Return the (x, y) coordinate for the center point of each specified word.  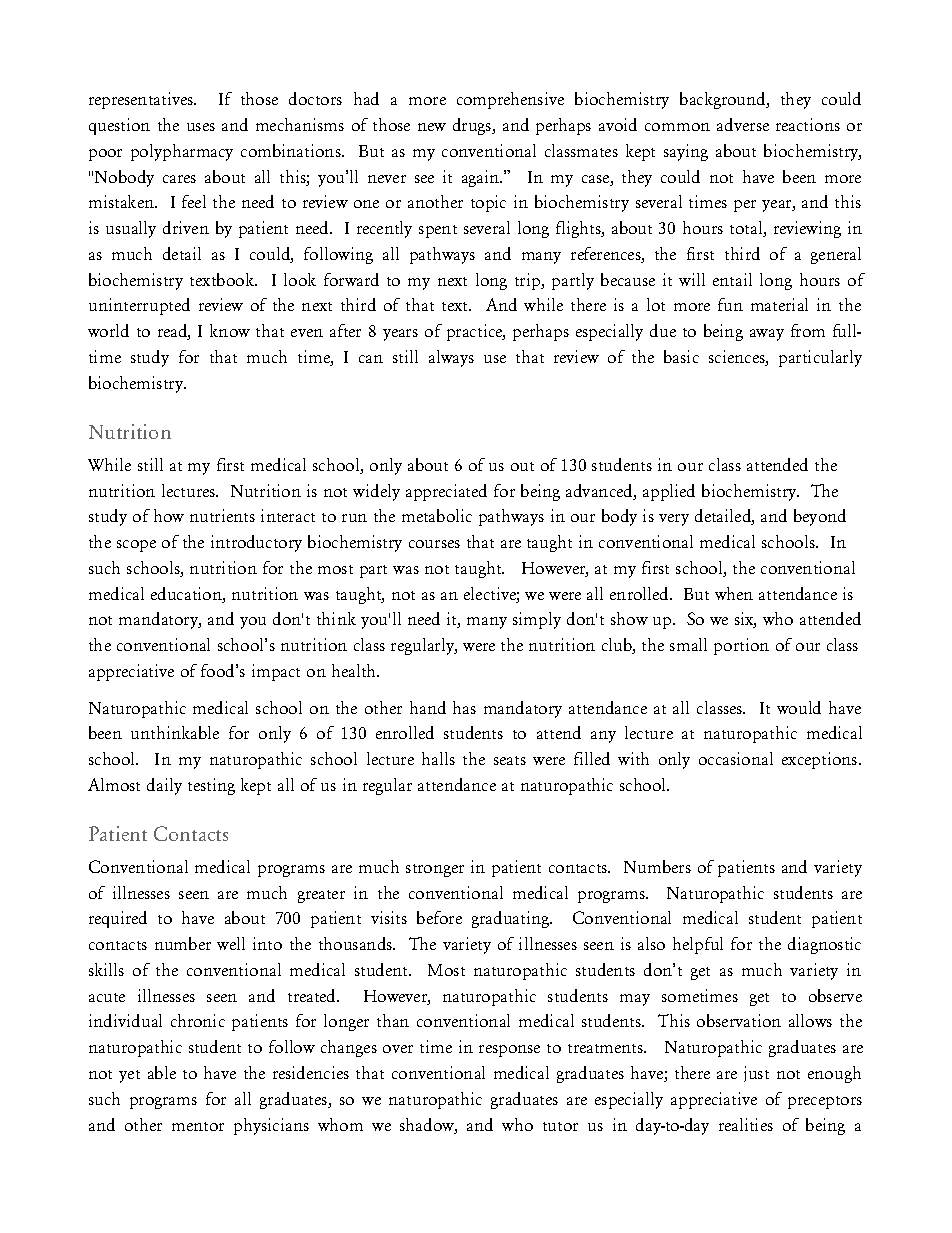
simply (537, 620)
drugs (473, 126)
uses (201, 127)
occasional (736, 758)
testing (211, 786)
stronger (435, 870)
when (734, 593)
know (230, 330)
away (767, 335)
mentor (198, 1126)
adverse (743, 124)
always (451, 358)
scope (136, 546)
